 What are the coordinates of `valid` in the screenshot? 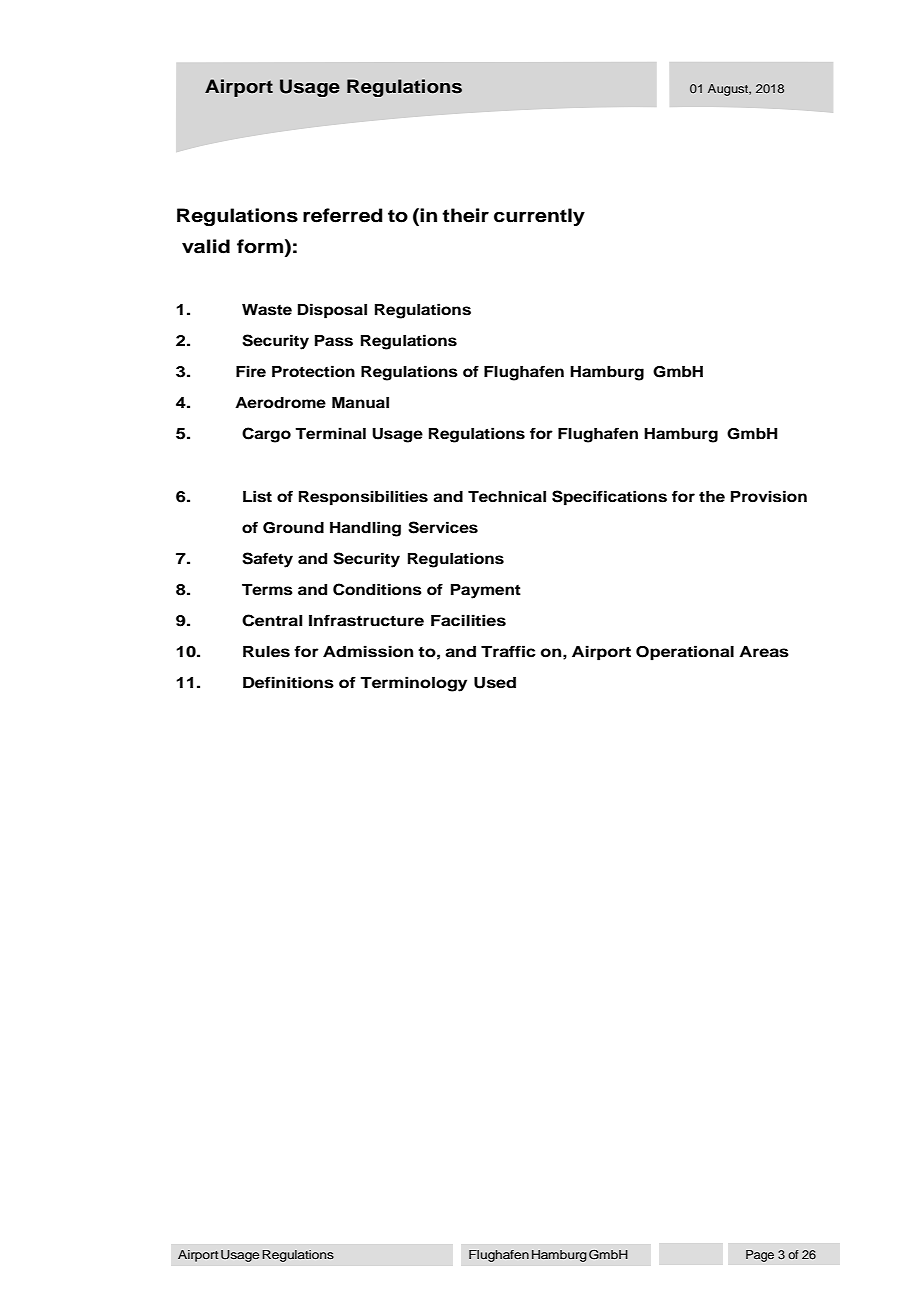 It's located at (206, 246).
